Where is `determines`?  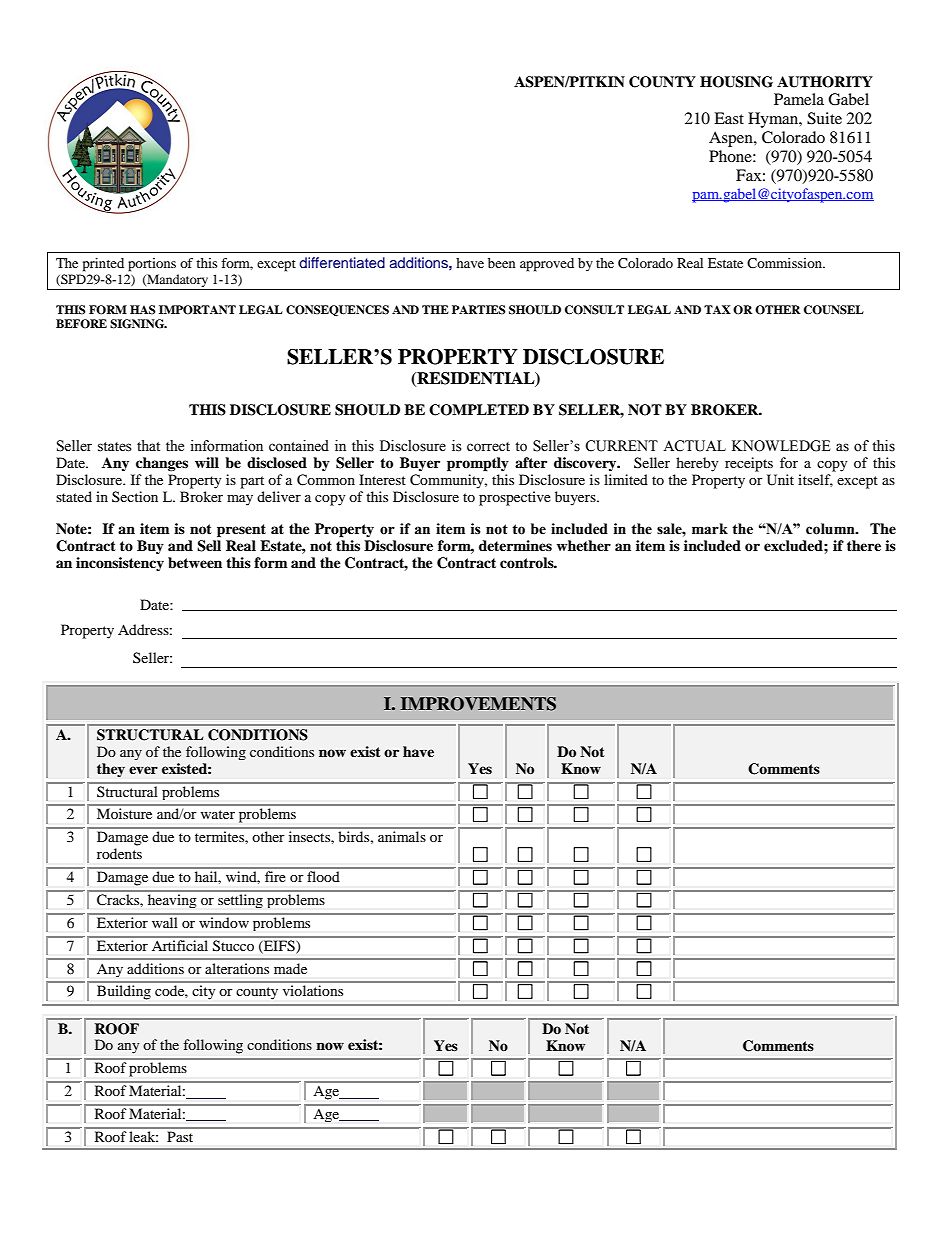 determines is located at coordinates (515, 545).
